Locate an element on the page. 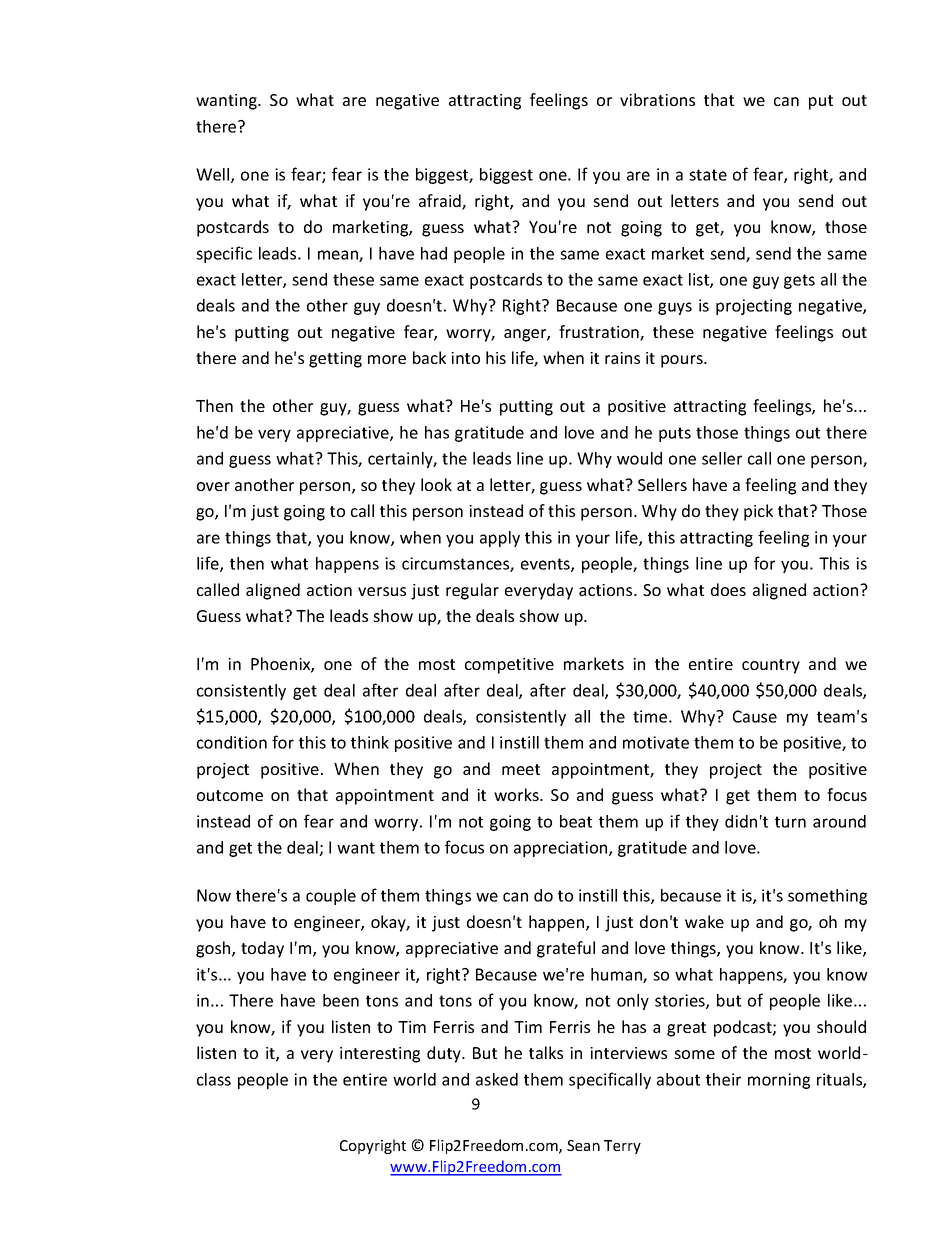 The image size is (952, 1233). getting is located at coordinates (335, 360).
